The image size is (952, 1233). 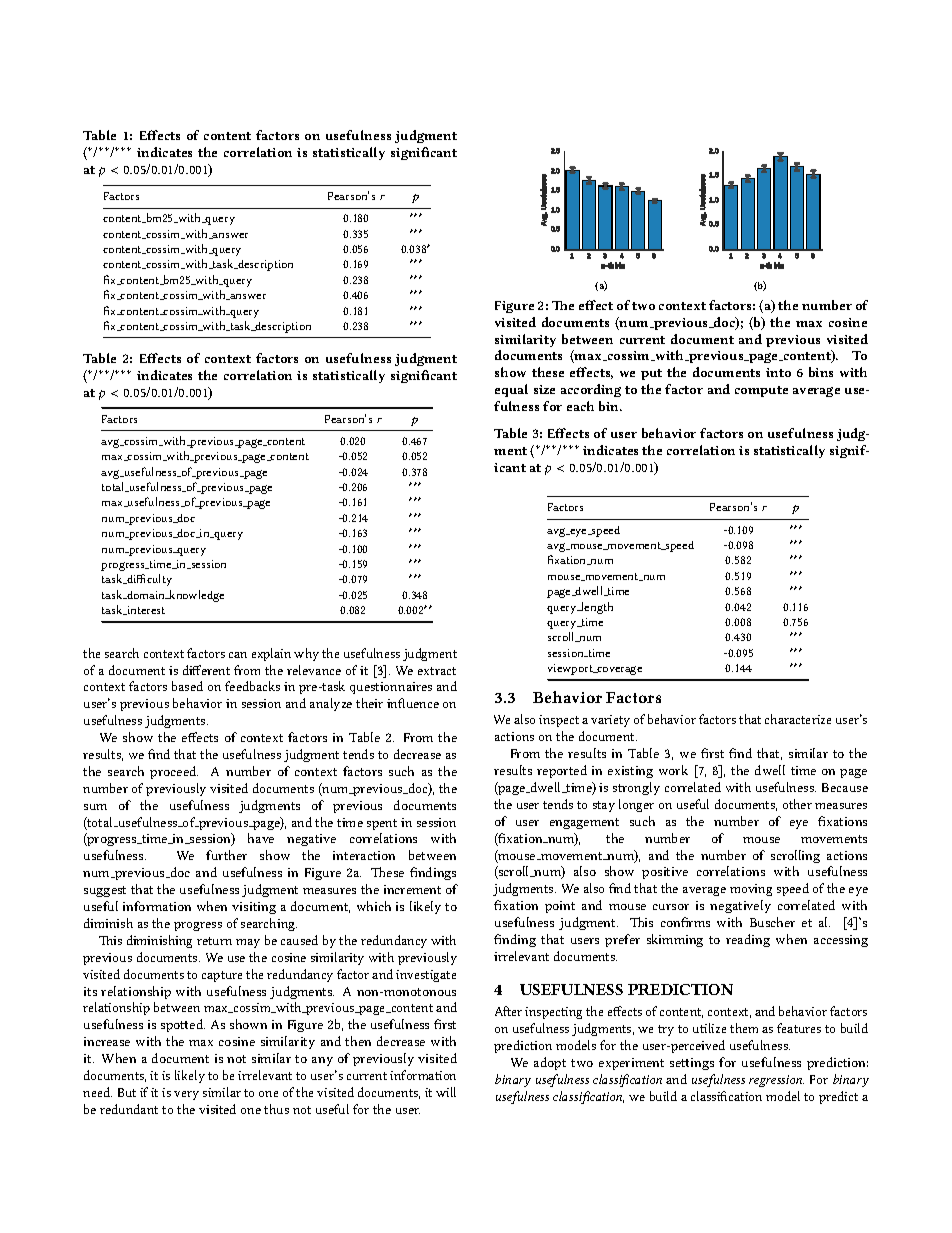 What do you see at coordinates (761, 391) in the screenshot?
I see `compute` at bounding box center [761, 391].
